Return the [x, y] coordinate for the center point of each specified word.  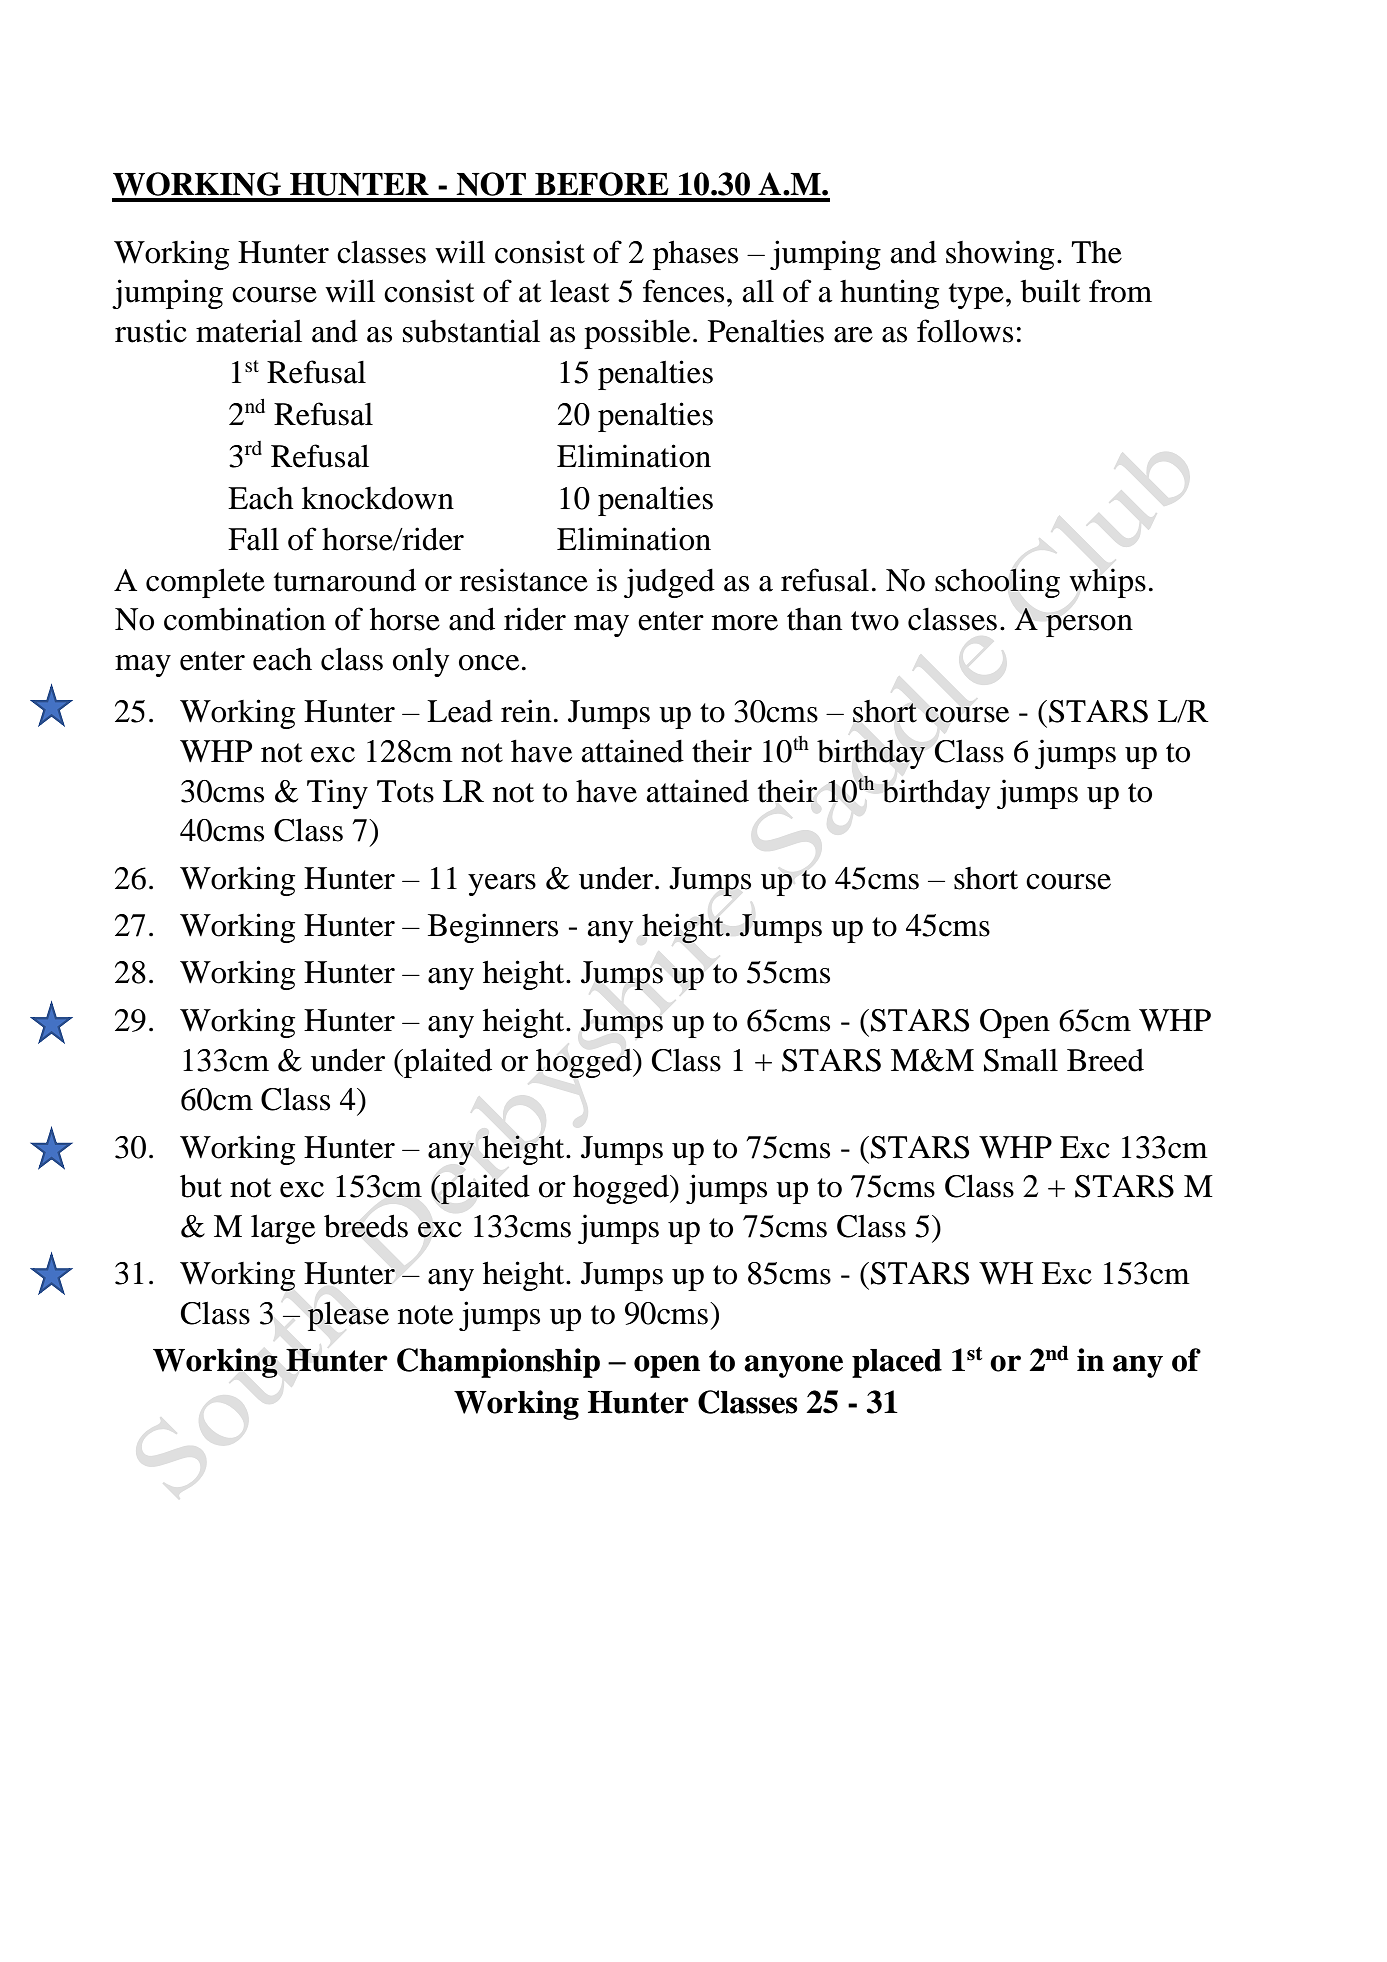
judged [669, 583]
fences [683, 291]
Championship [498, 1363]
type [976, 296]
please [348, 1316]
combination [245, 619]
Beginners [493, 928]
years [502, 885]
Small [1021, 1060]
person [1089, 626]
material [249, 331]
